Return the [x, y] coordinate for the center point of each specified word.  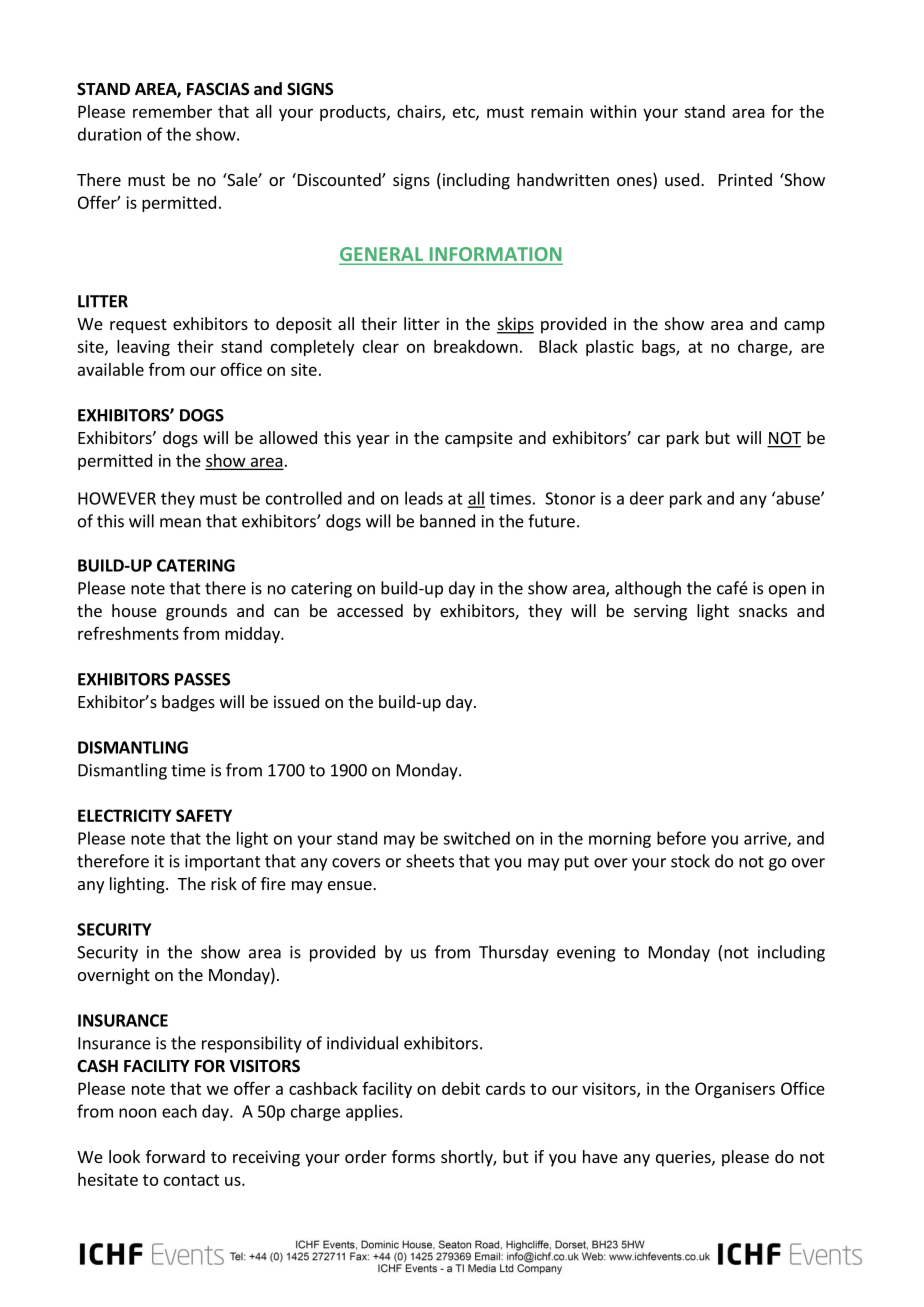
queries [684, 1158]
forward [175, 1156]
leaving [143, 348]
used [682, 179]
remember [172, 111]
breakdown [476, 346]
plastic [610, 348]
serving [660, 612]
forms [413, 1156]
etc [465, 113]
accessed [370, 610]
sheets [430, 861]
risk [224, 883]
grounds [196, 612]
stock [690, 861]
